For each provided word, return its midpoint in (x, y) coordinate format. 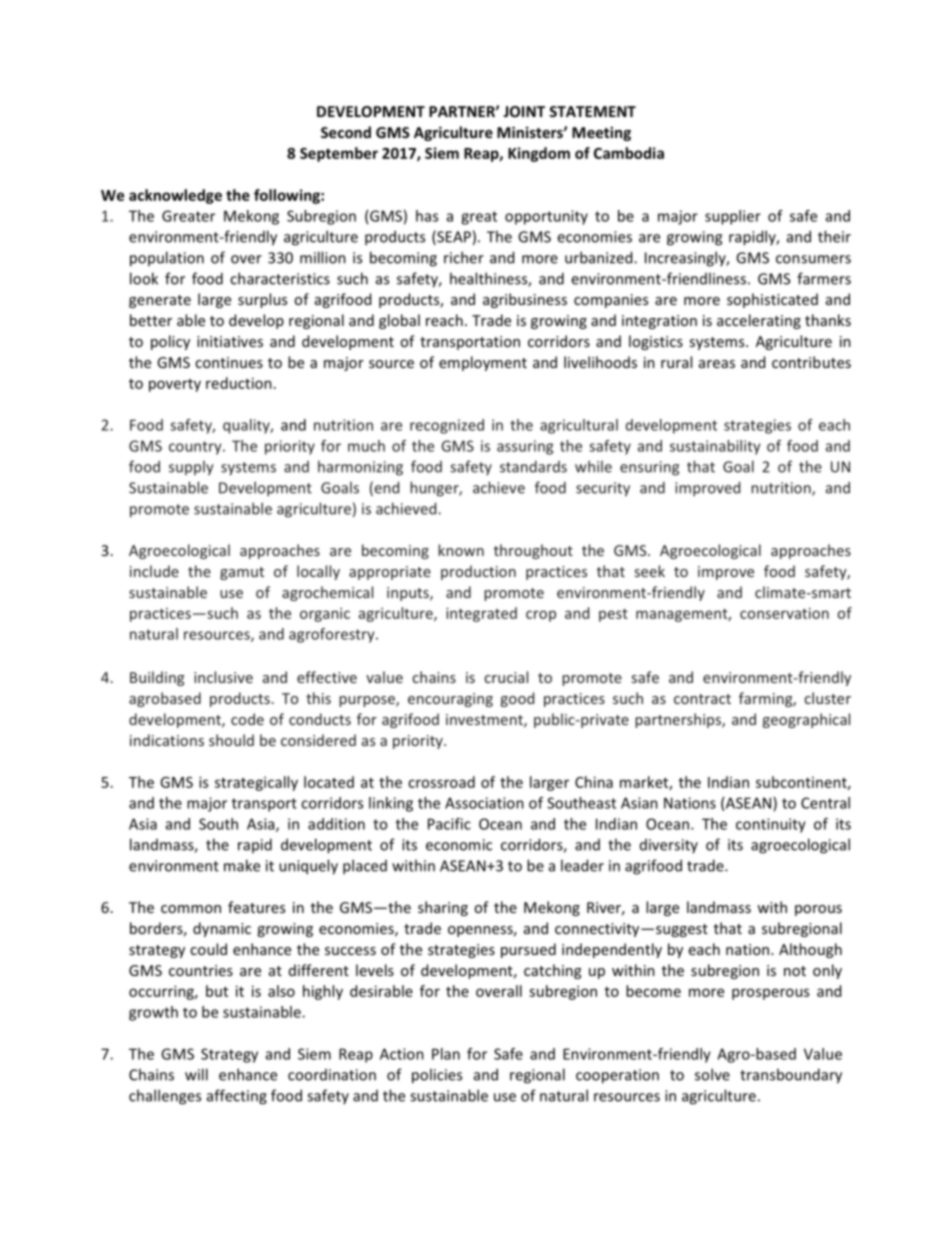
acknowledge (175, 196)
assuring (525, 447)
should (231, 740)
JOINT (524, 111)
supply (191, 468)
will (196, 1074)
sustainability (715, 447)
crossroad (441, 782)
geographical (806, 720)
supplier (733, 217)
